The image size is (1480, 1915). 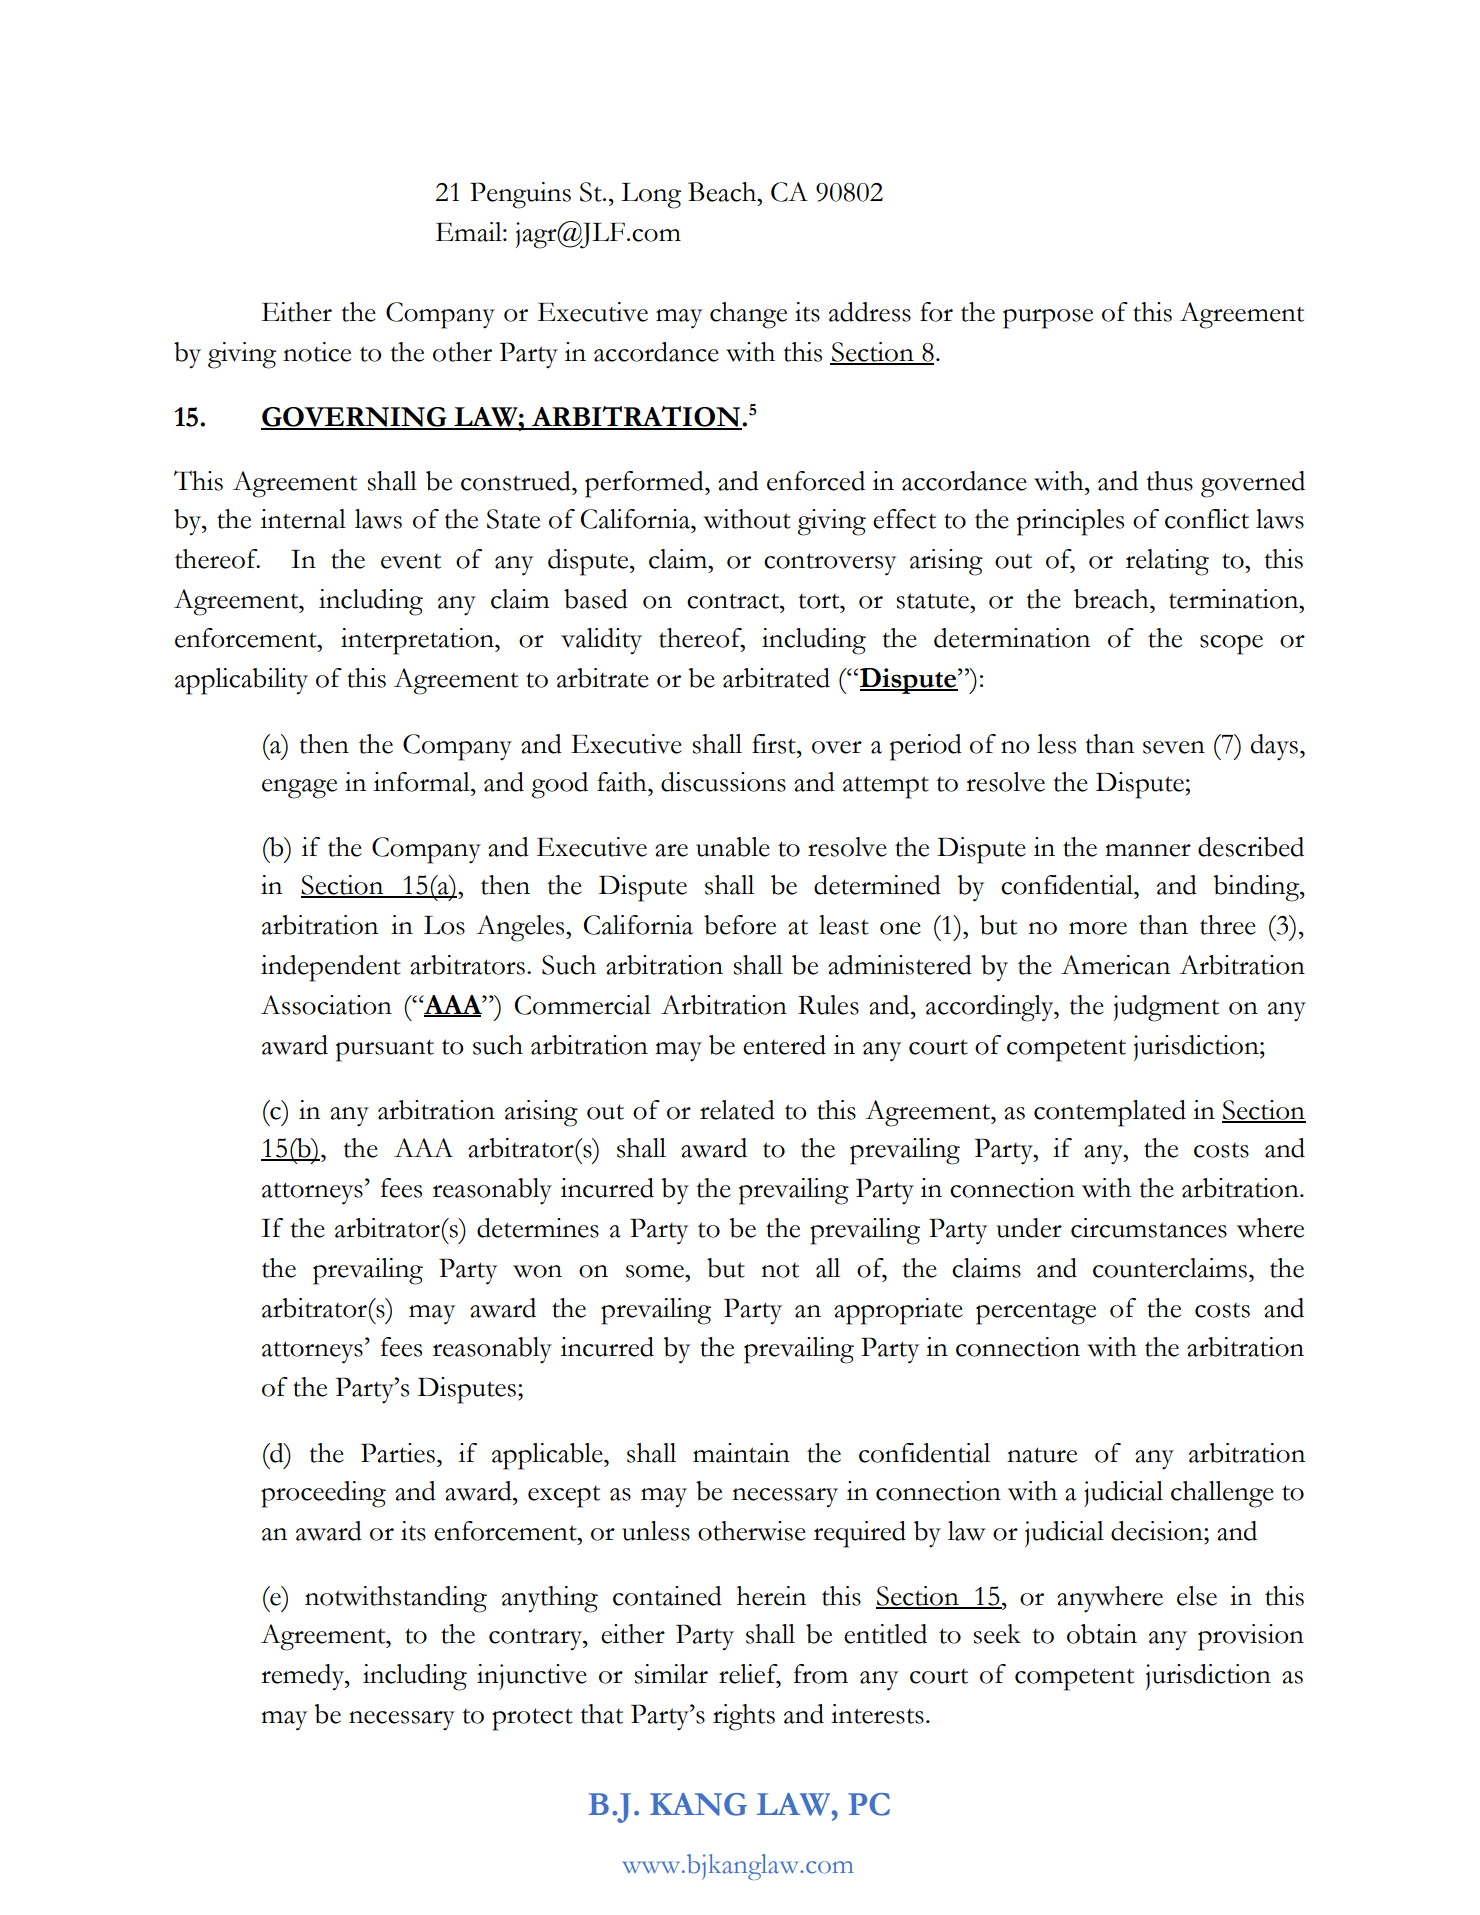 I want to click on seven, so click(x=1174, y=747).
